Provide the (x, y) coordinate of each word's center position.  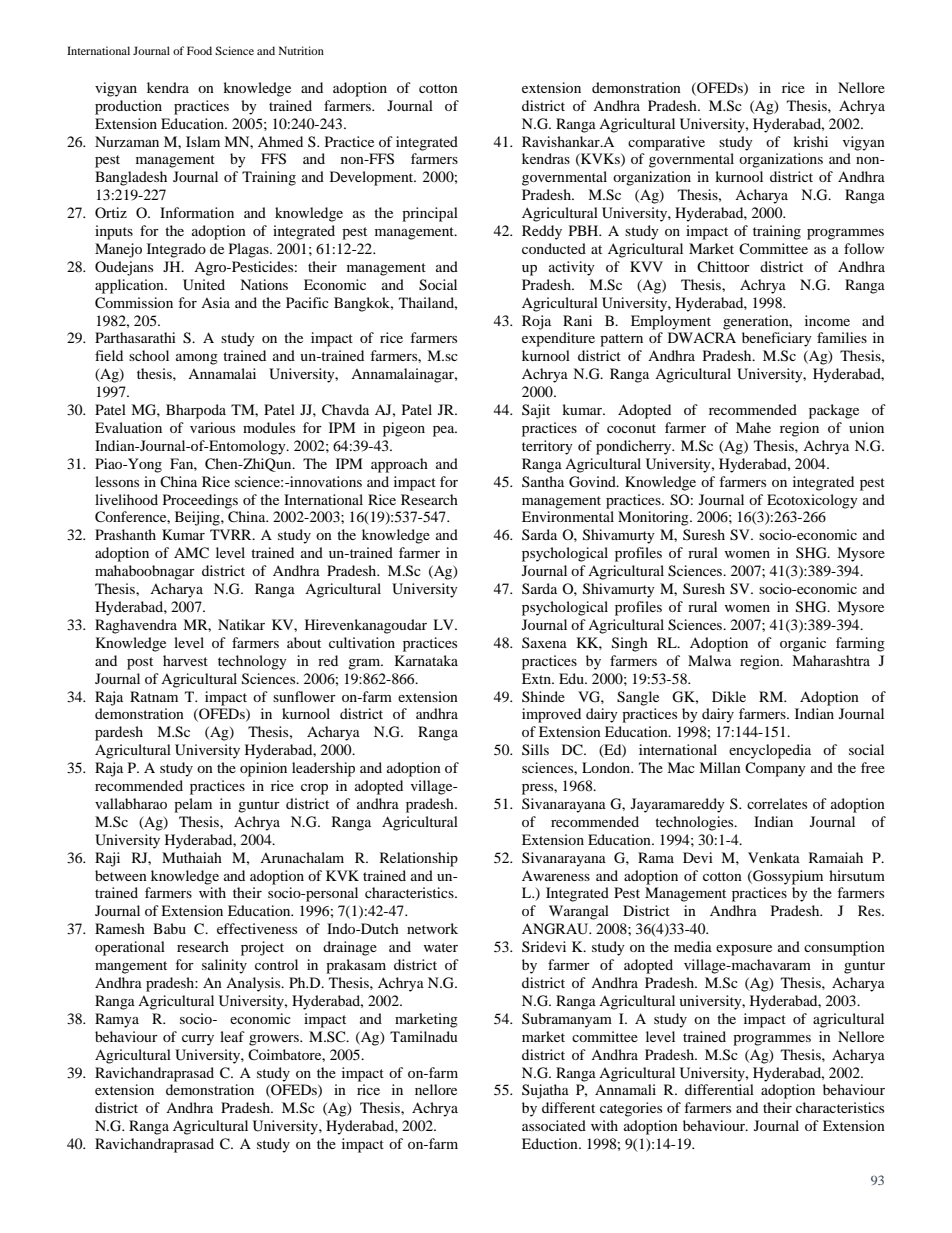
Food (199, 50)
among (197, 359)
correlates (777, 803)
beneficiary (777, 339)
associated (554, 1125)
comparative (666, 143)
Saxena (544, 642)
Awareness (556, 875)
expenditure (558, 339)
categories (631, 1109)
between (121, 875)
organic (803, 644)
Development (373, 178)
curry (198, 1040)
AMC (191, 553)
